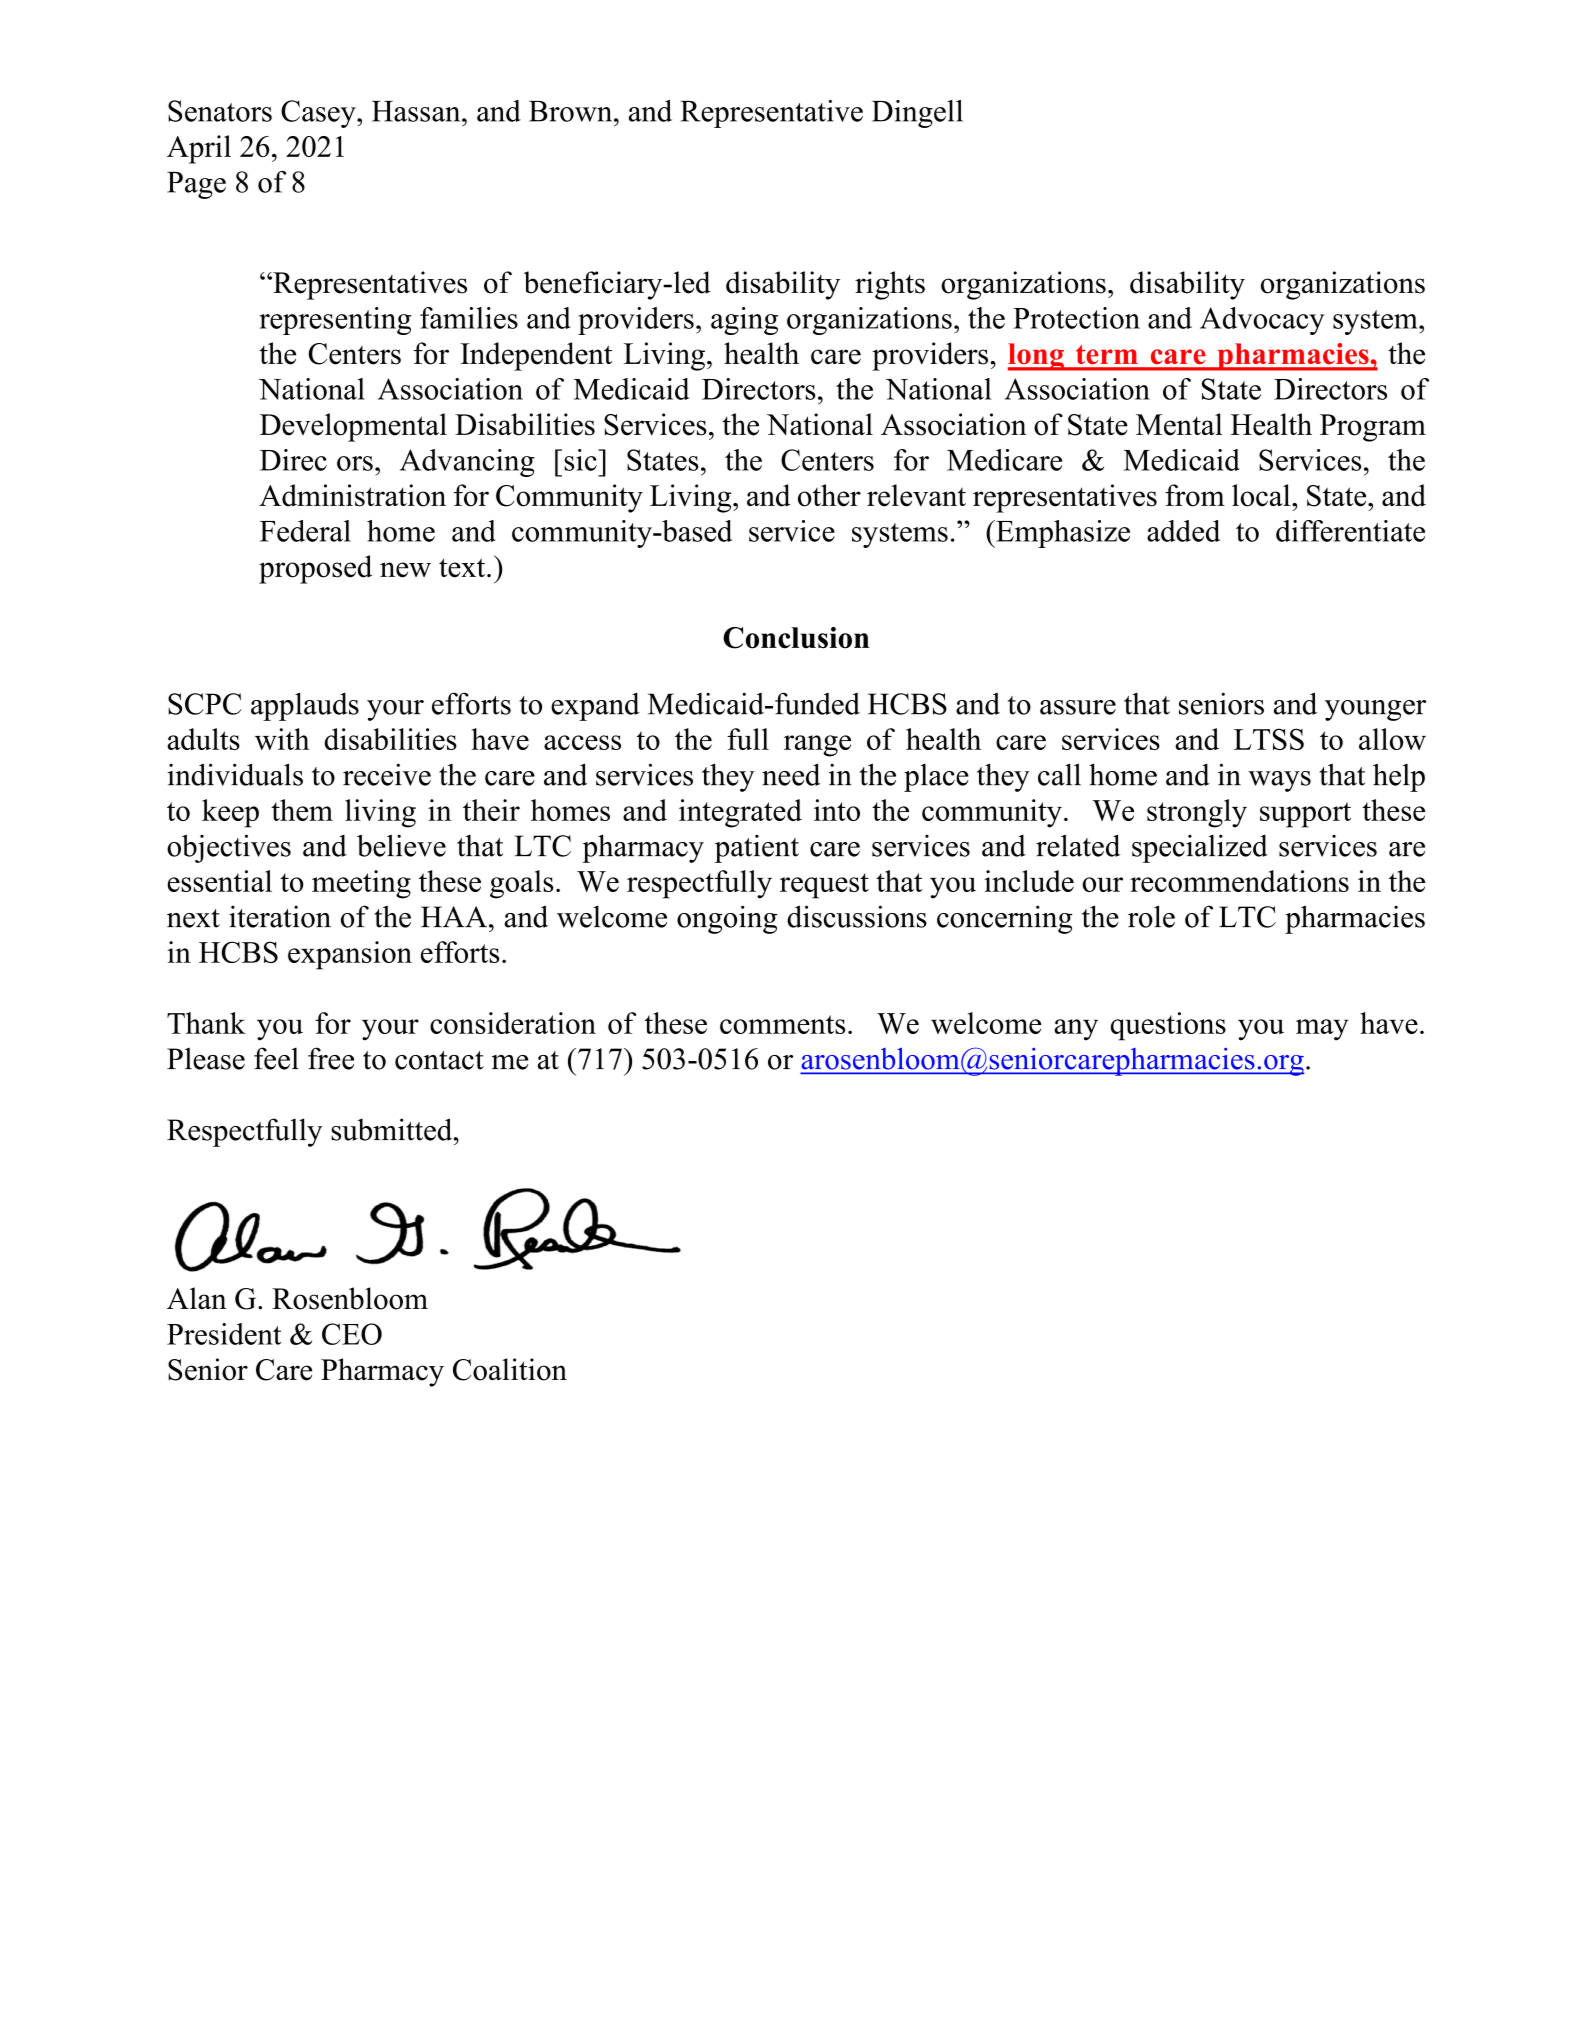 The height and width of the document is (2037, 1574). I want to click on with, so click(282, 739).
